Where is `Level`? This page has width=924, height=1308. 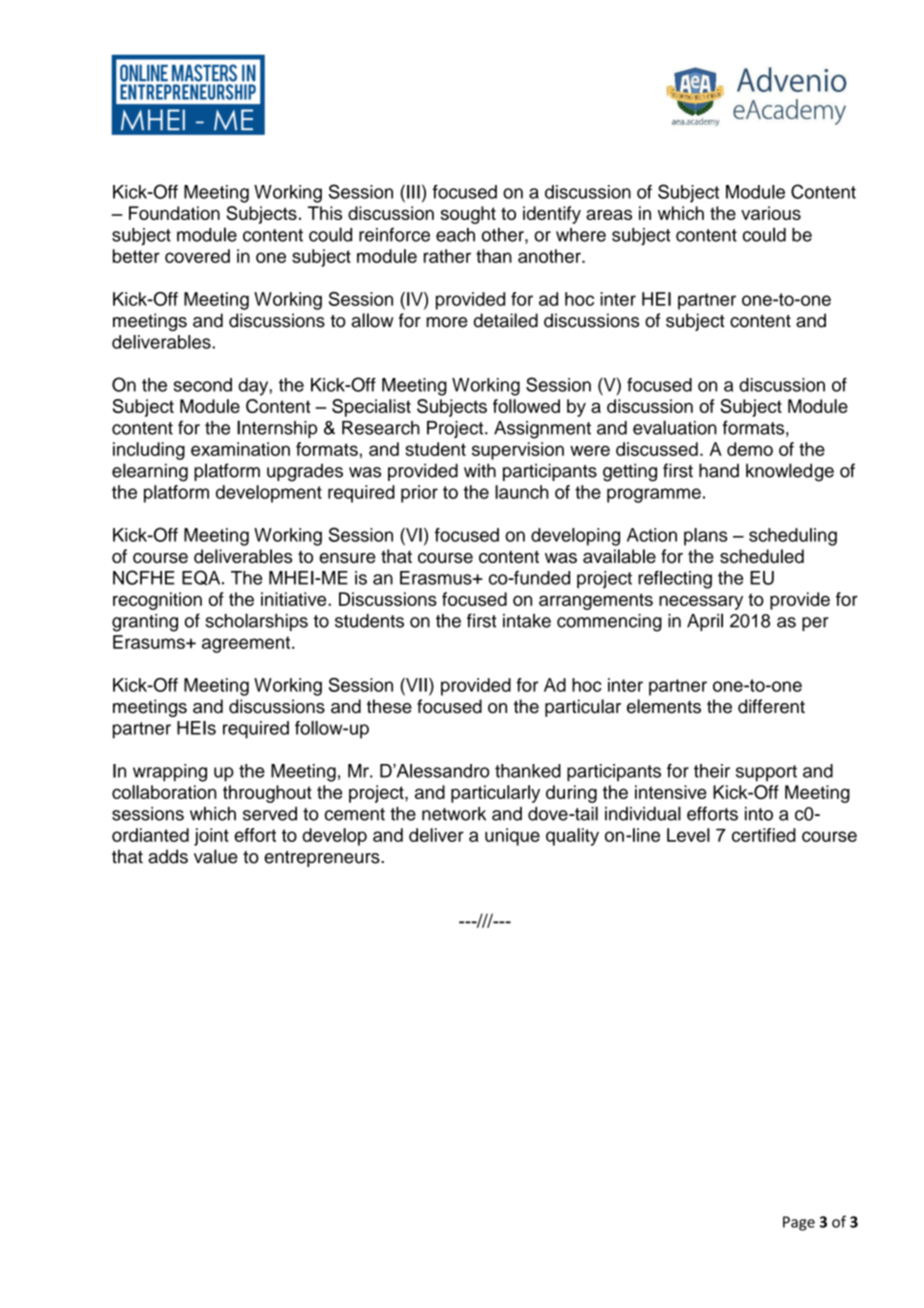
Level is located at coordinates (688, 835).
